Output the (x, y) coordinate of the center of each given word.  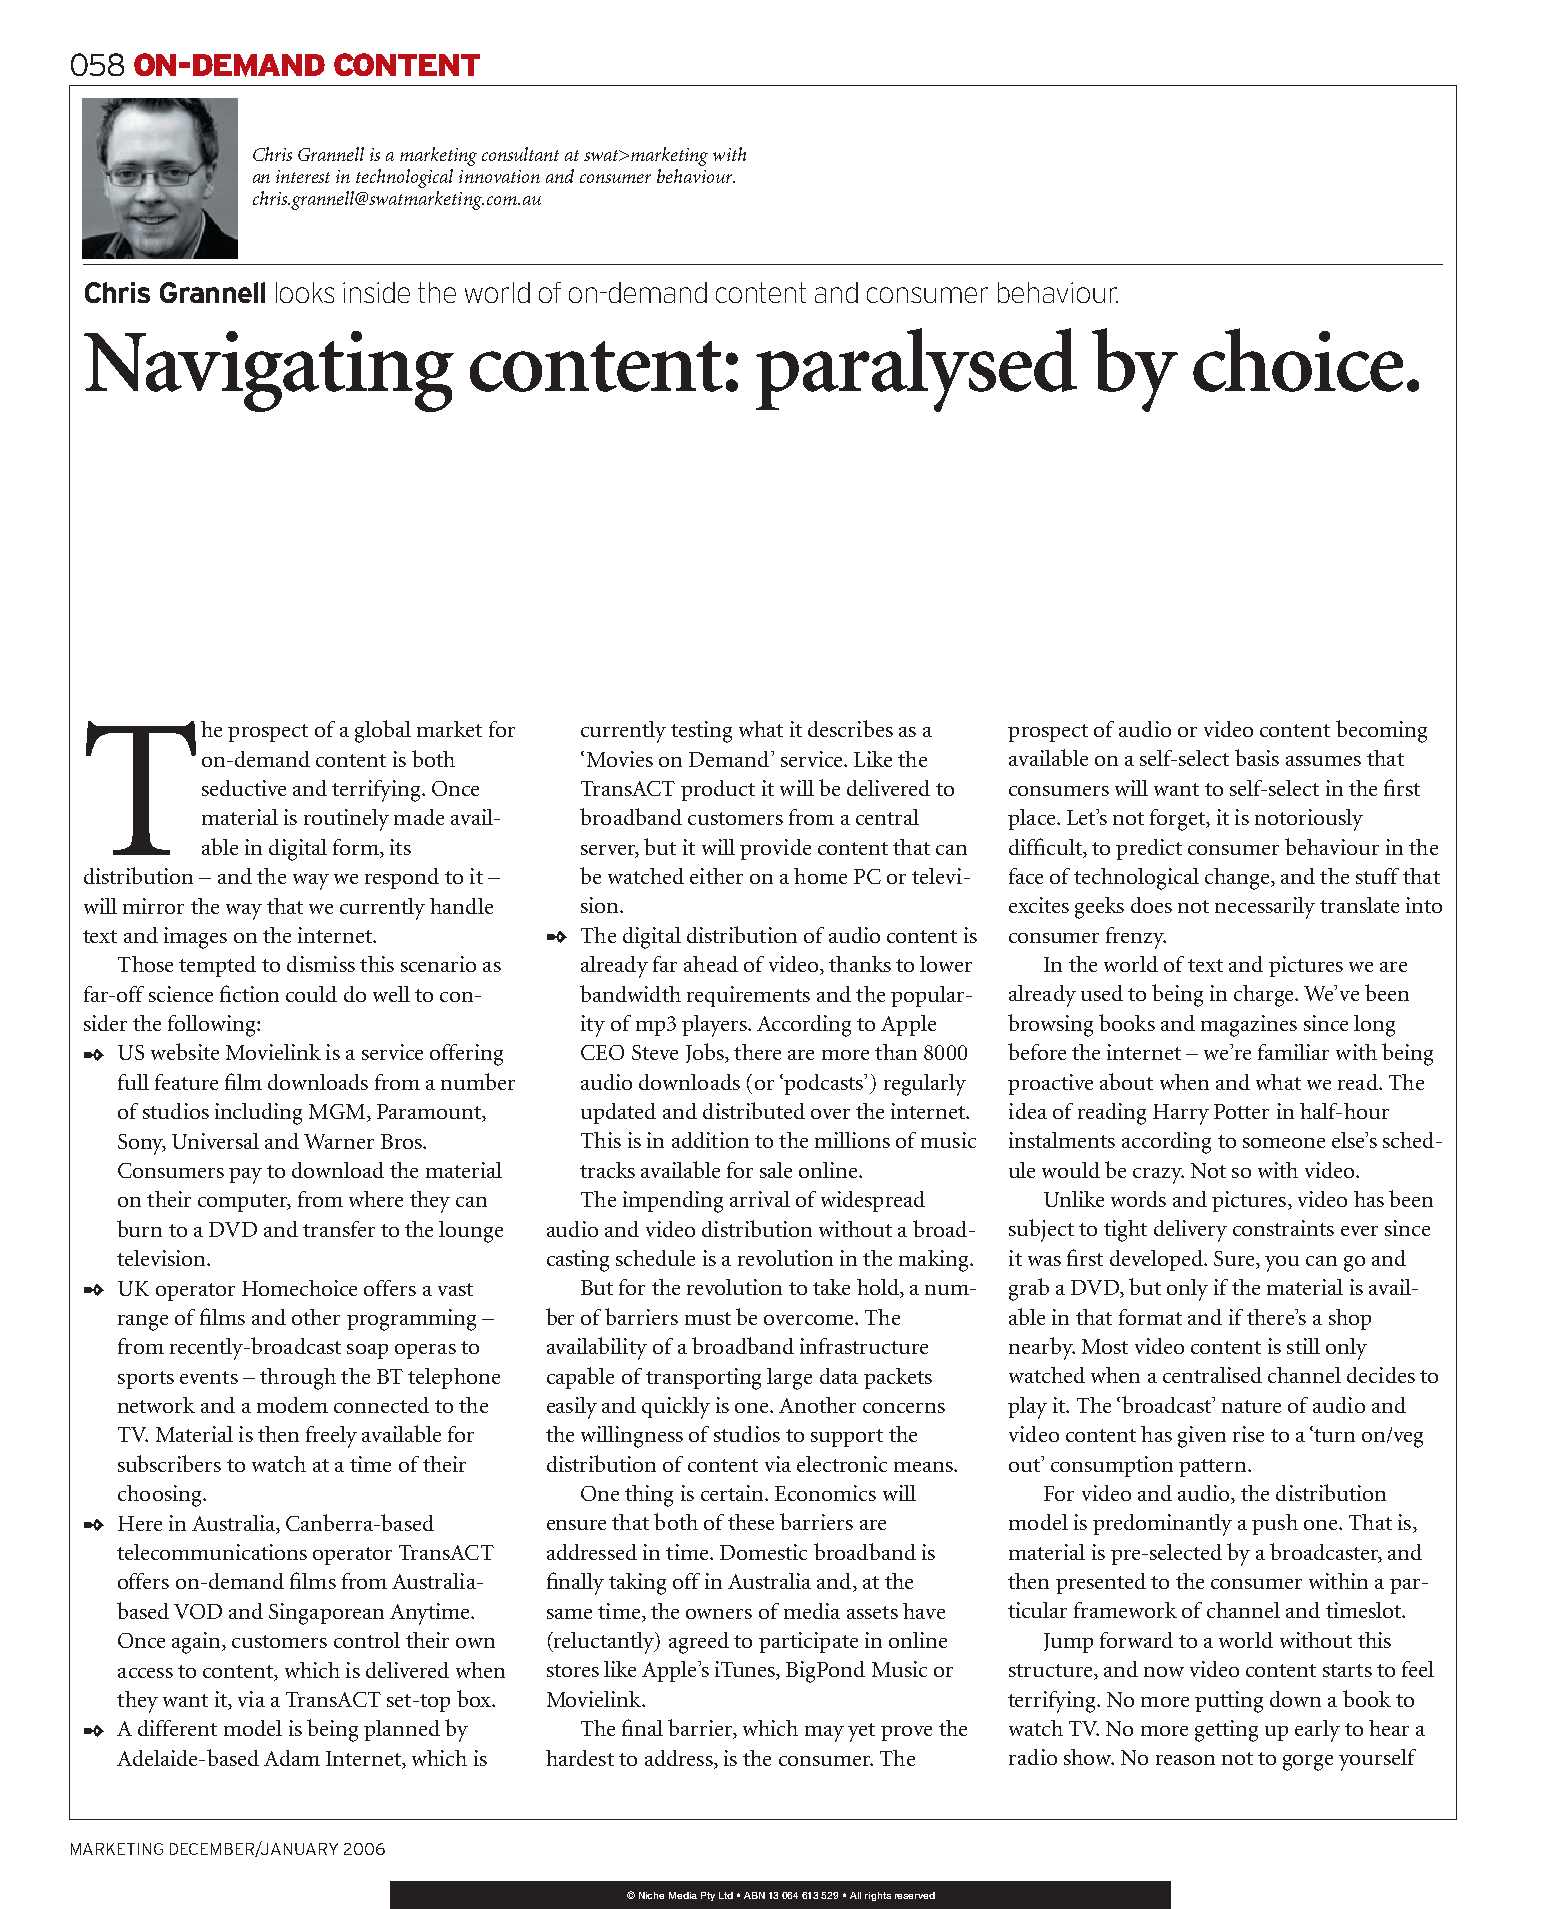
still (1303, 1346)
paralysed (916, 370)
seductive (244, 788)
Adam (292, 1758)
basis (1257, 757)
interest (303, 176)
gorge (1308, 1763)
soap (367, 1351)
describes (850, 728)
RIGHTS (878, 1896)
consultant (520, 154)
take (831, 1287)
